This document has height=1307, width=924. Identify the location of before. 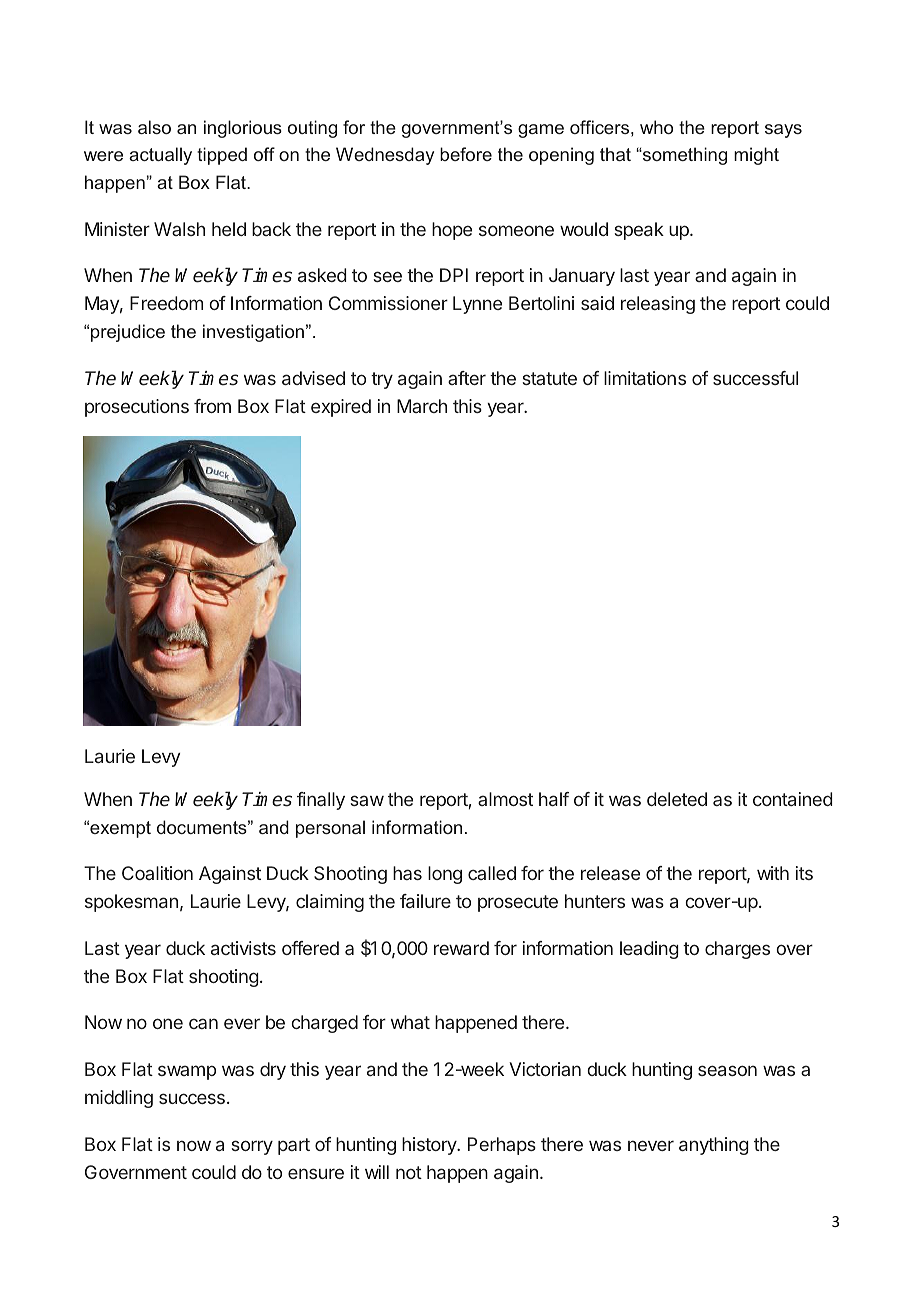
(466, 154).
